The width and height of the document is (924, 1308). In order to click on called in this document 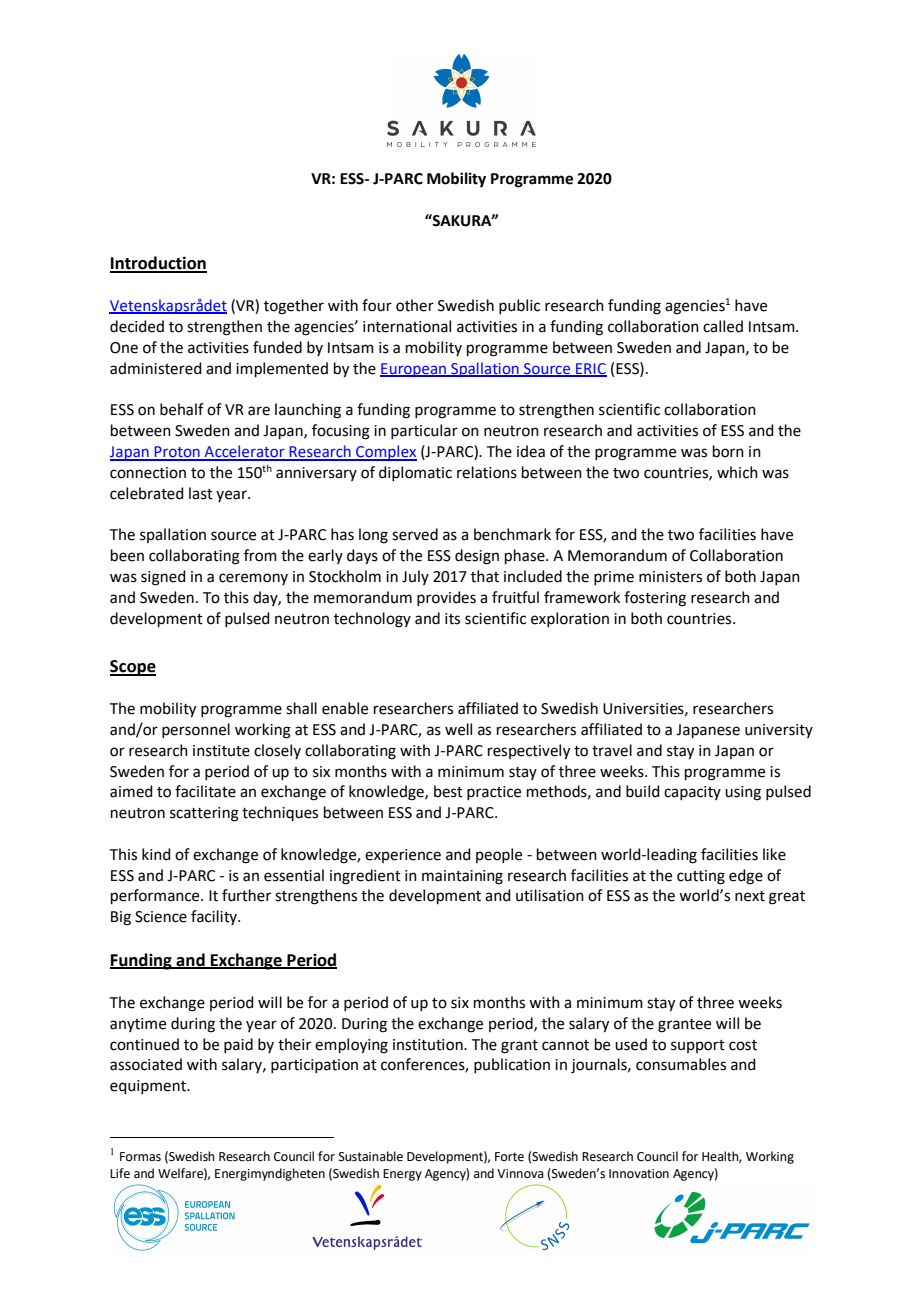, I will do `click(723, 326)`.
